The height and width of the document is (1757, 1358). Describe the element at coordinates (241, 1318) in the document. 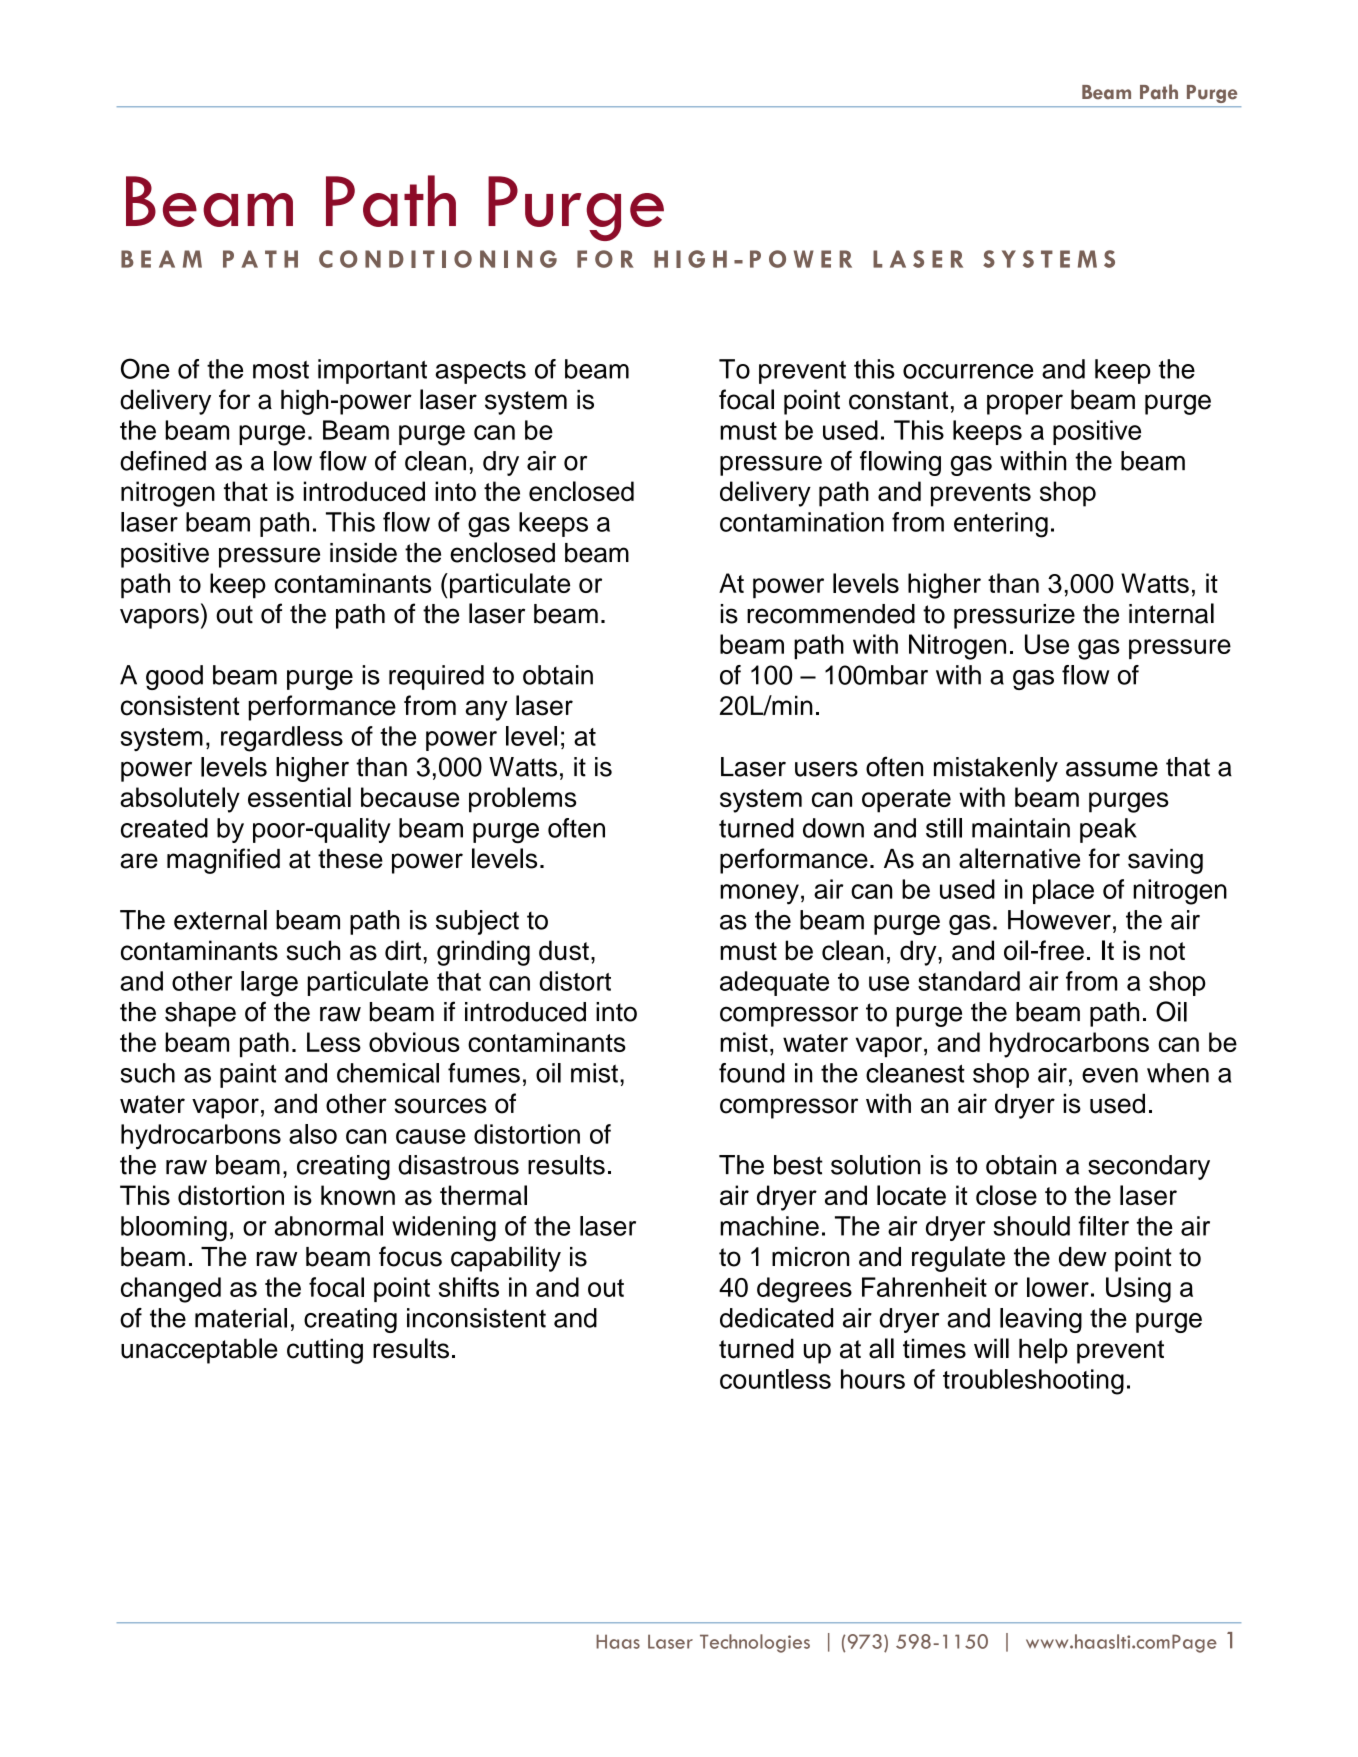

I see `material` at that location.
